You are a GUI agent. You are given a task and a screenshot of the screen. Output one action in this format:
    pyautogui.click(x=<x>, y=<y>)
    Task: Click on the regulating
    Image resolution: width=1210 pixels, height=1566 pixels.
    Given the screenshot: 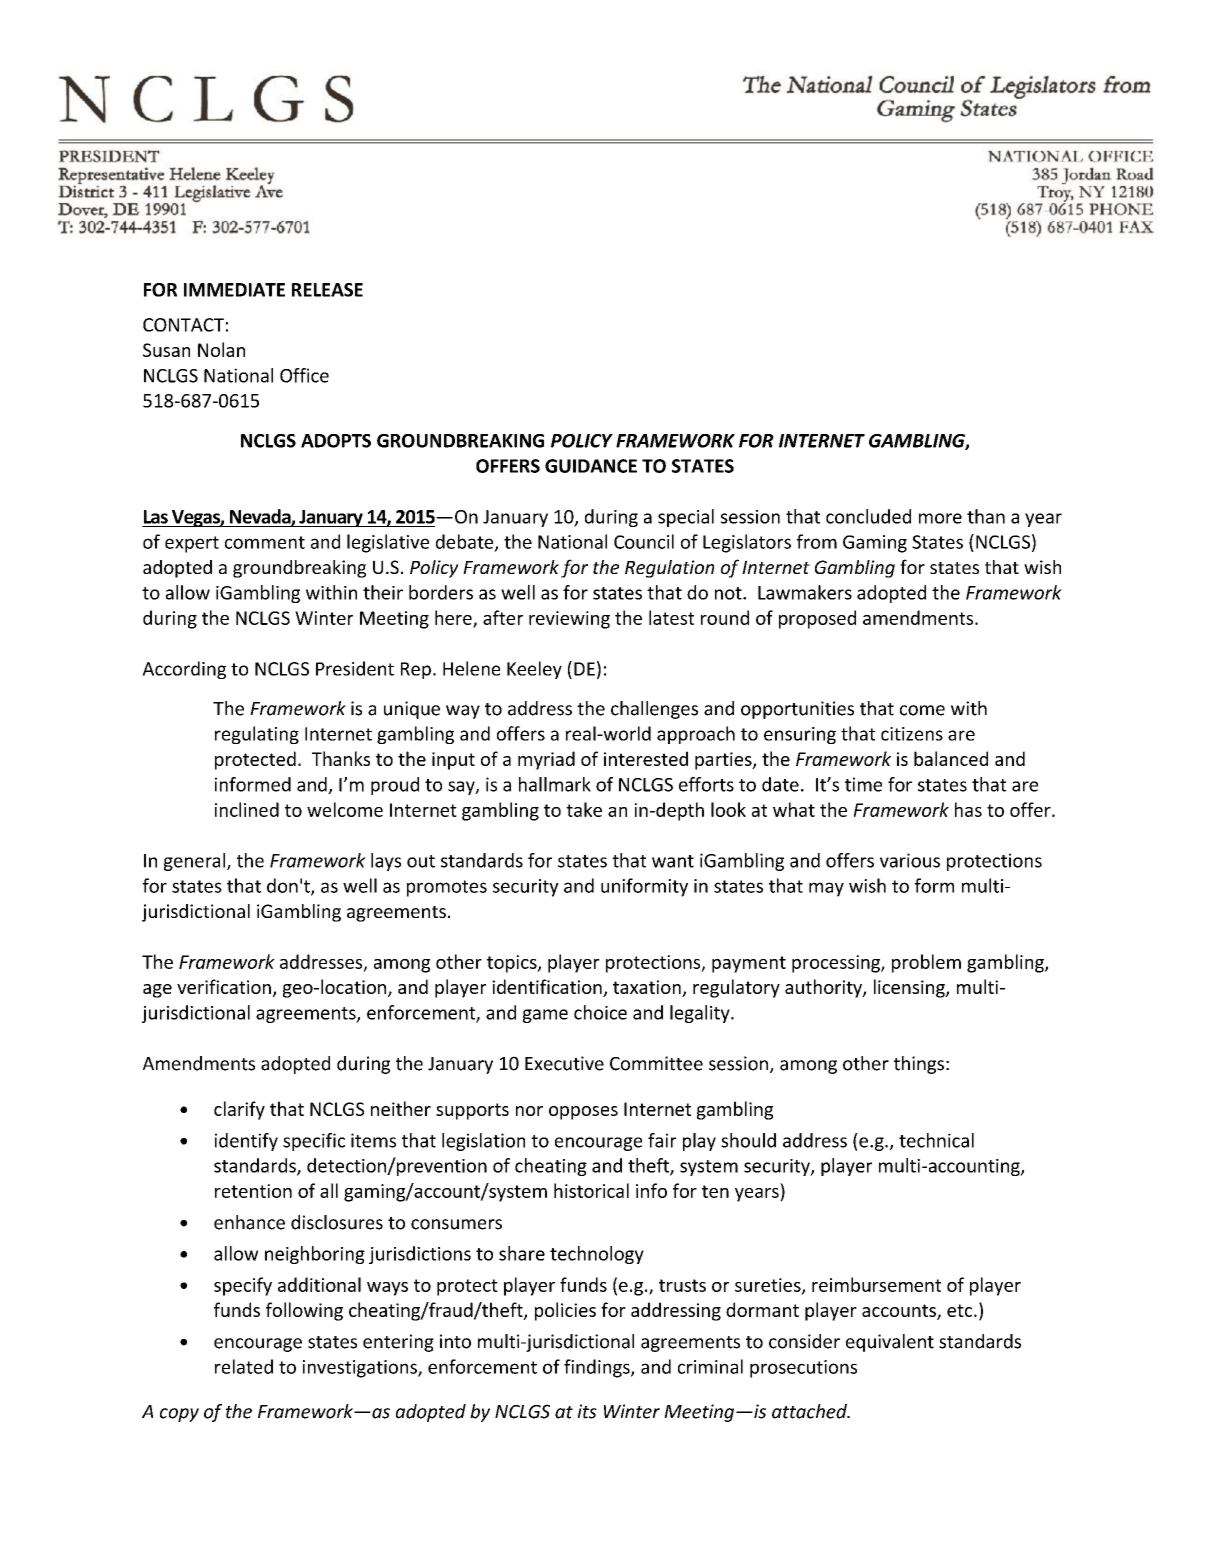 What is the action you would take?
    pyautogui.click(x=257, y=735)
